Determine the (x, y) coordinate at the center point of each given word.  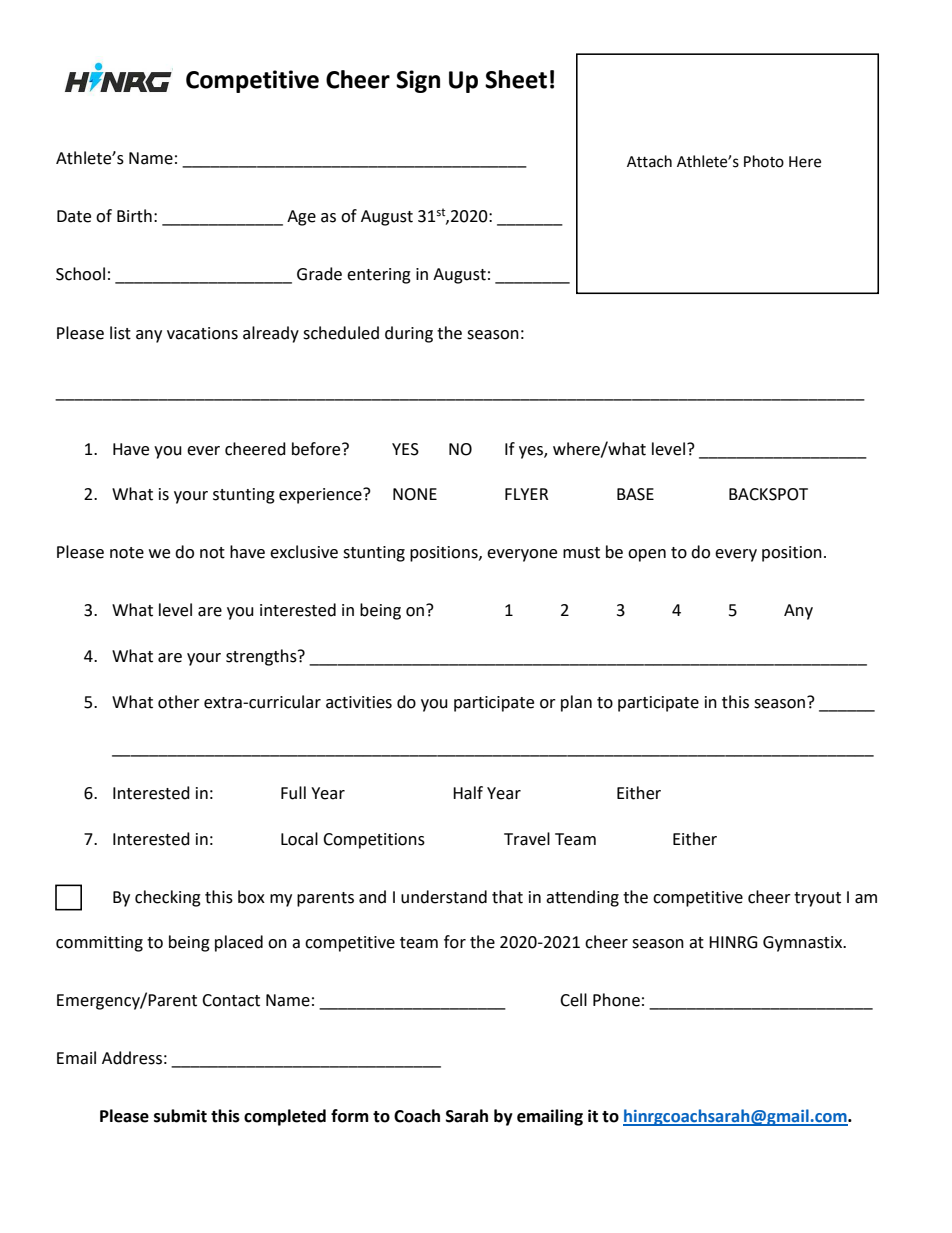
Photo (764, 161)
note (127, 553)
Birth (134, 216)
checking (168, 898)
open (647, 555)
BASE (635, 494)
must (581, 553)
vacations (202, 333)
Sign (418, 81)
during (409, 334)
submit (180, 1116)
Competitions (374, 841)
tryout (817, 899)
